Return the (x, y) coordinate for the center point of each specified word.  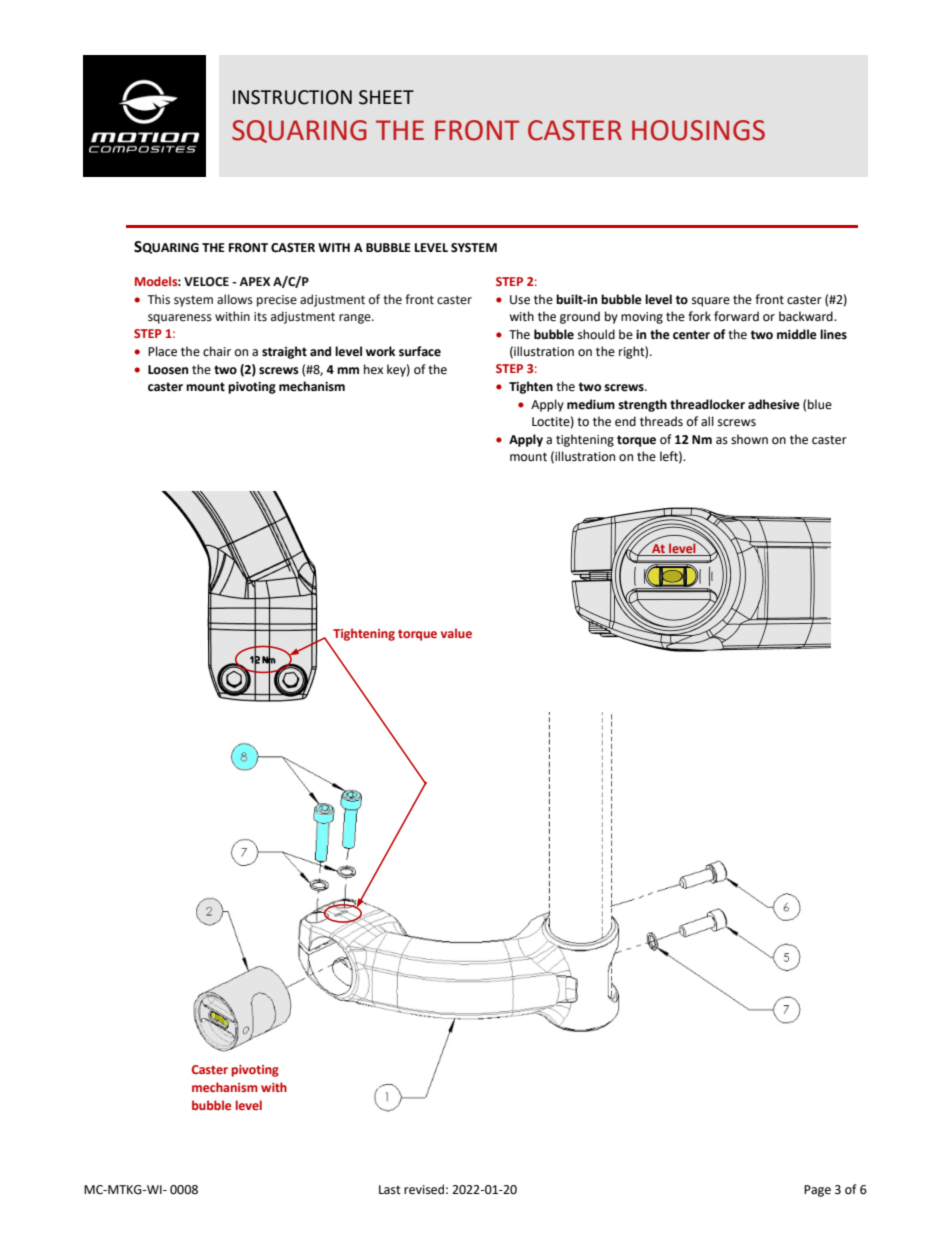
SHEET (386, 97)
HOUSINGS (698, 130)
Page (817, 1191)
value (456, 633)
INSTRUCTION (292, 97)
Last (390, 1190)
